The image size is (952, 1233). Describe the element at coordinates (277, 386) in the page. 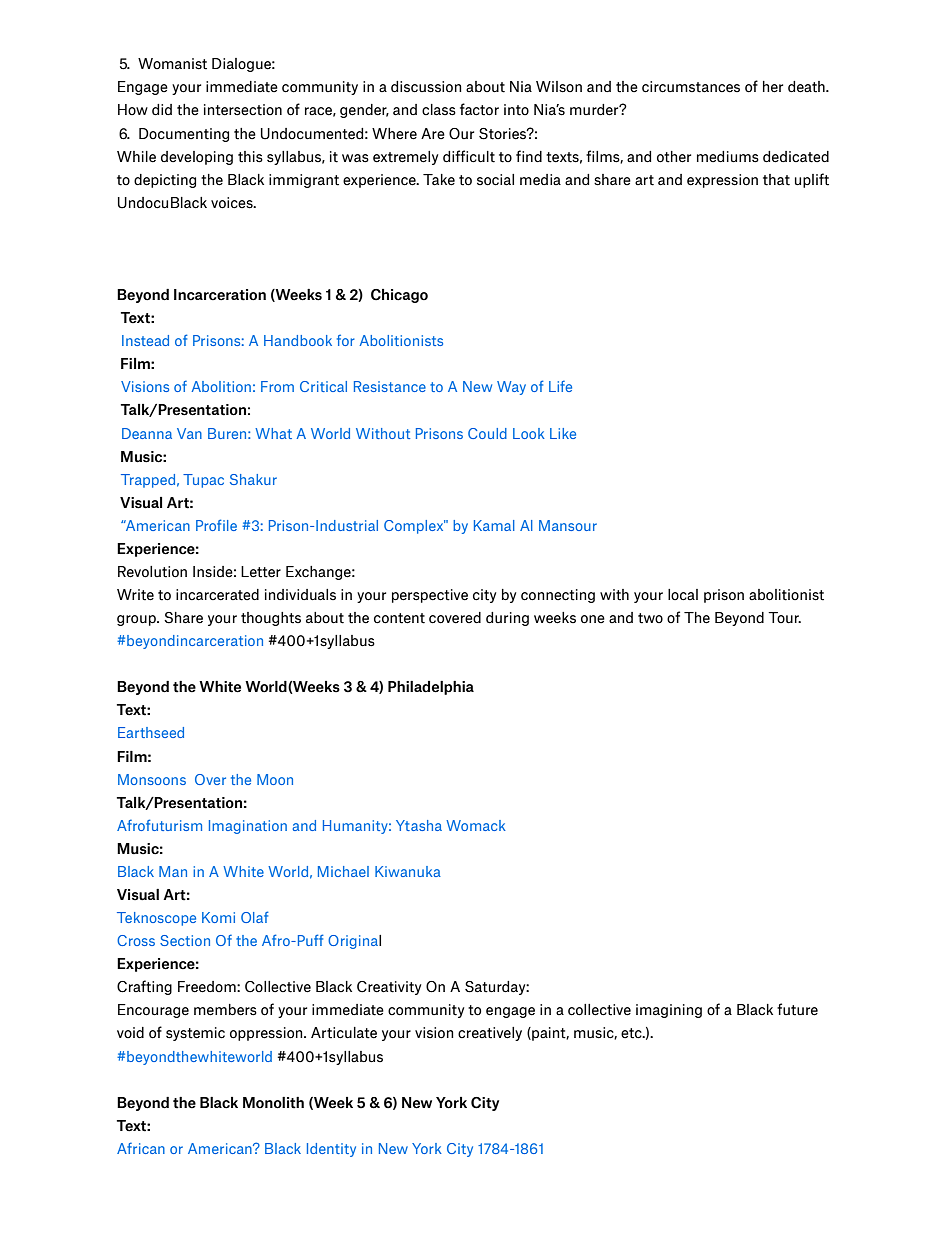

I see `From` at that location.
